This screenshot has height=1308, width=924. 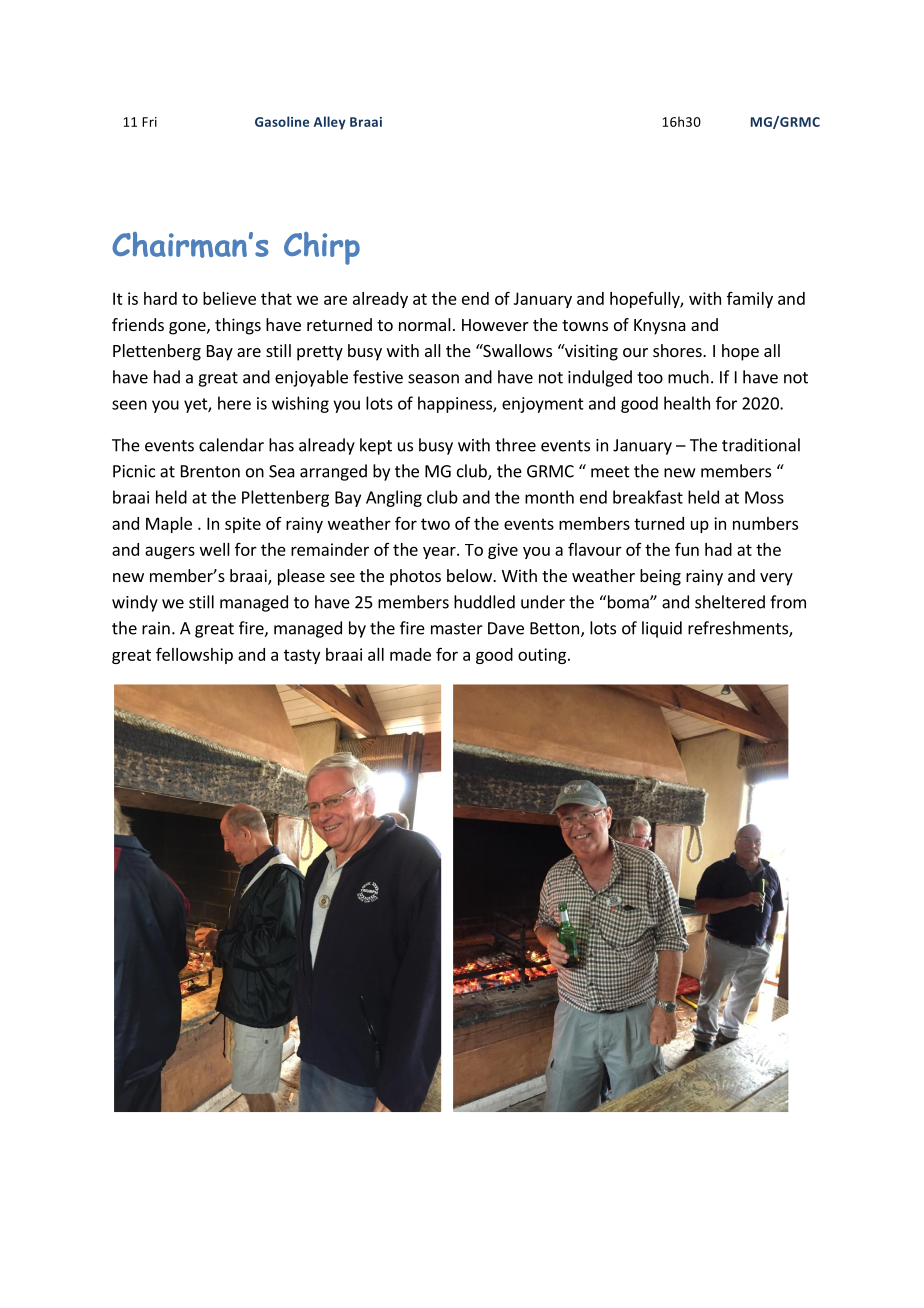 What do you see at coordinates (282, 121) in the screenshot?
I see `Gasoline` at bounding box center [282, 121].
